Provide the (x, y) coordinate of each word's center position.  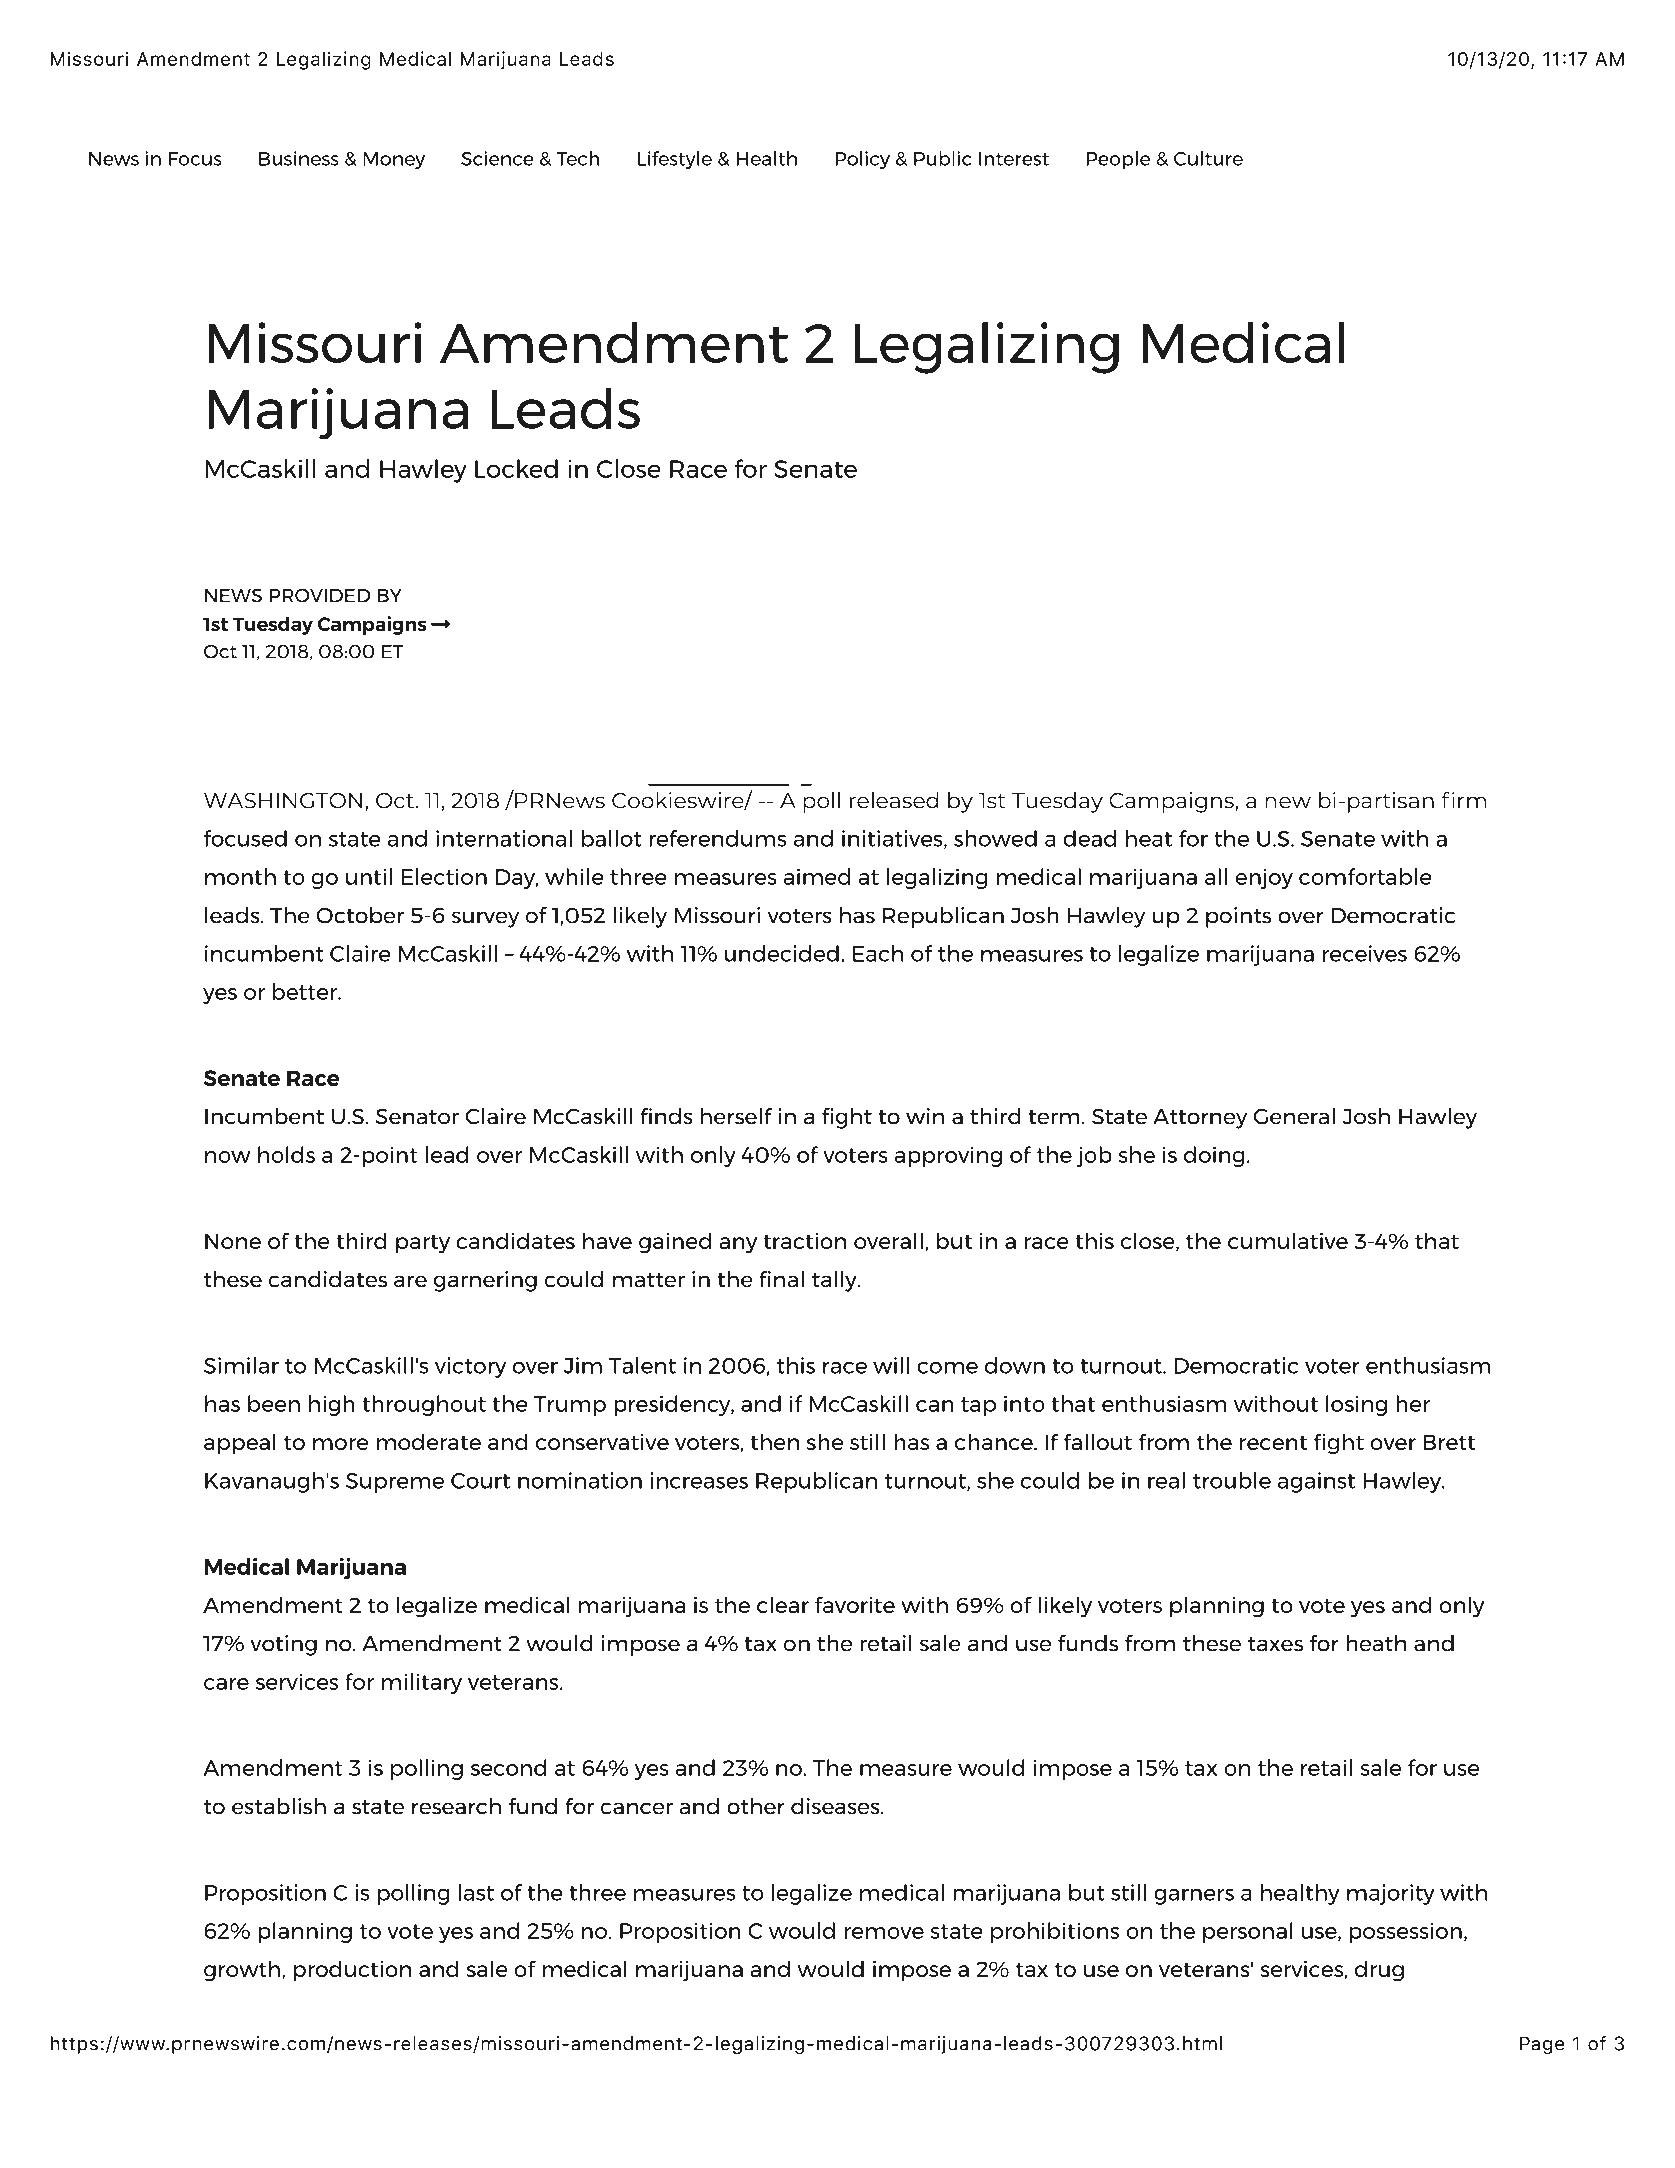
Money (394, 161)
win (925, 1116)
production (352, 1971)
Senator (417, 1116)
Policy (862, 160)
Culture (1208, 158)
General (1294, 1116)
